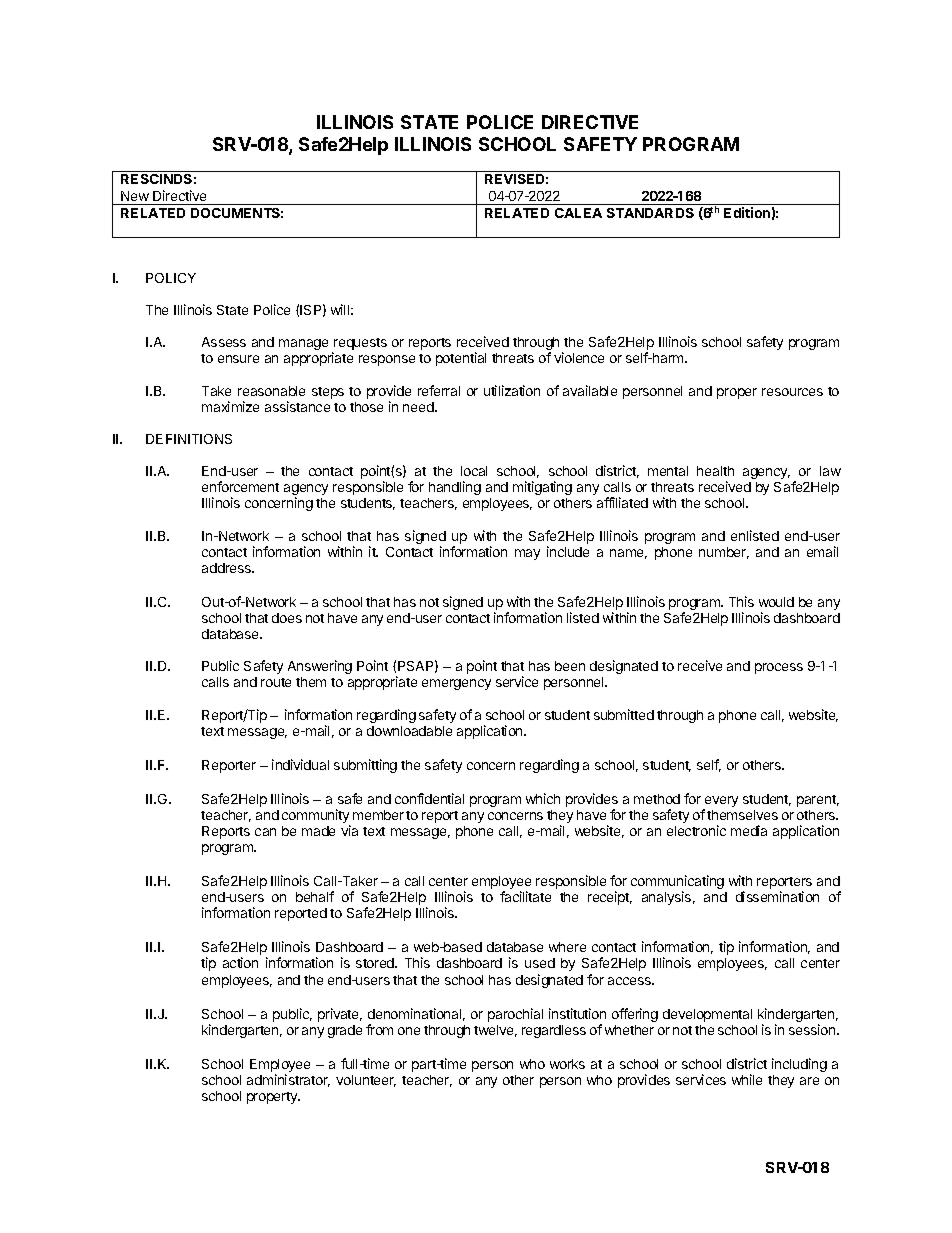 Image resolution: width=952 pixels, height=1233 pixels. What do you see at coordinates (429, 798) in the image?
I see `confidential` at bounding box center [429, 798].
